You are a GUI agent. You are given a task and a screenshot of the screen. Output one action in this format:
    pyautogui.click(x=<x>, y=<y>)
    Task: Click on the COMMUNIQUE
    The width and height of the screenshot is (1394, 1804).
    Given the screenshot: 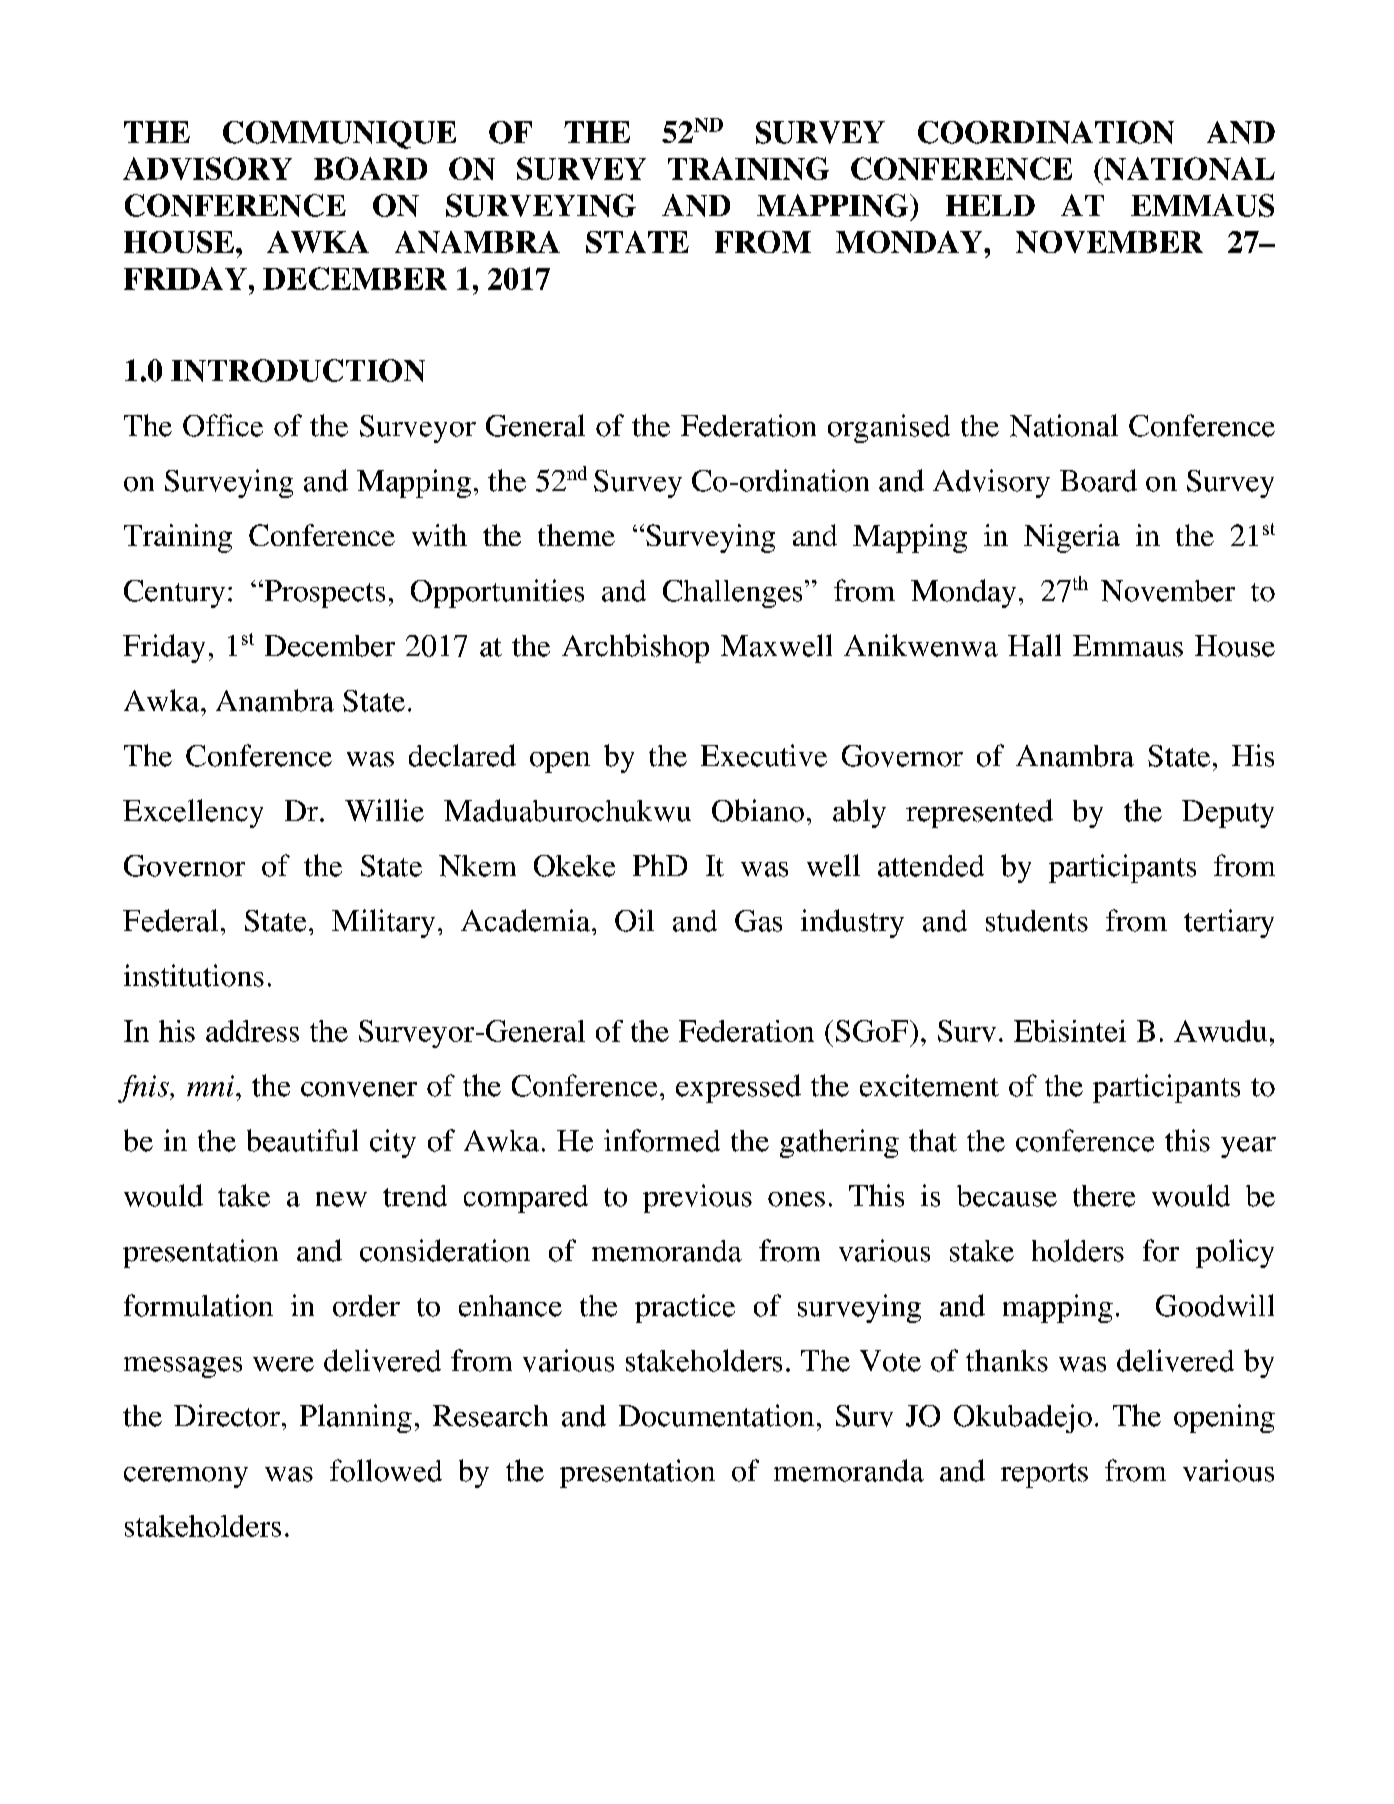 What is the action you would take?
    pyautogui.click(x=339, y=135)
